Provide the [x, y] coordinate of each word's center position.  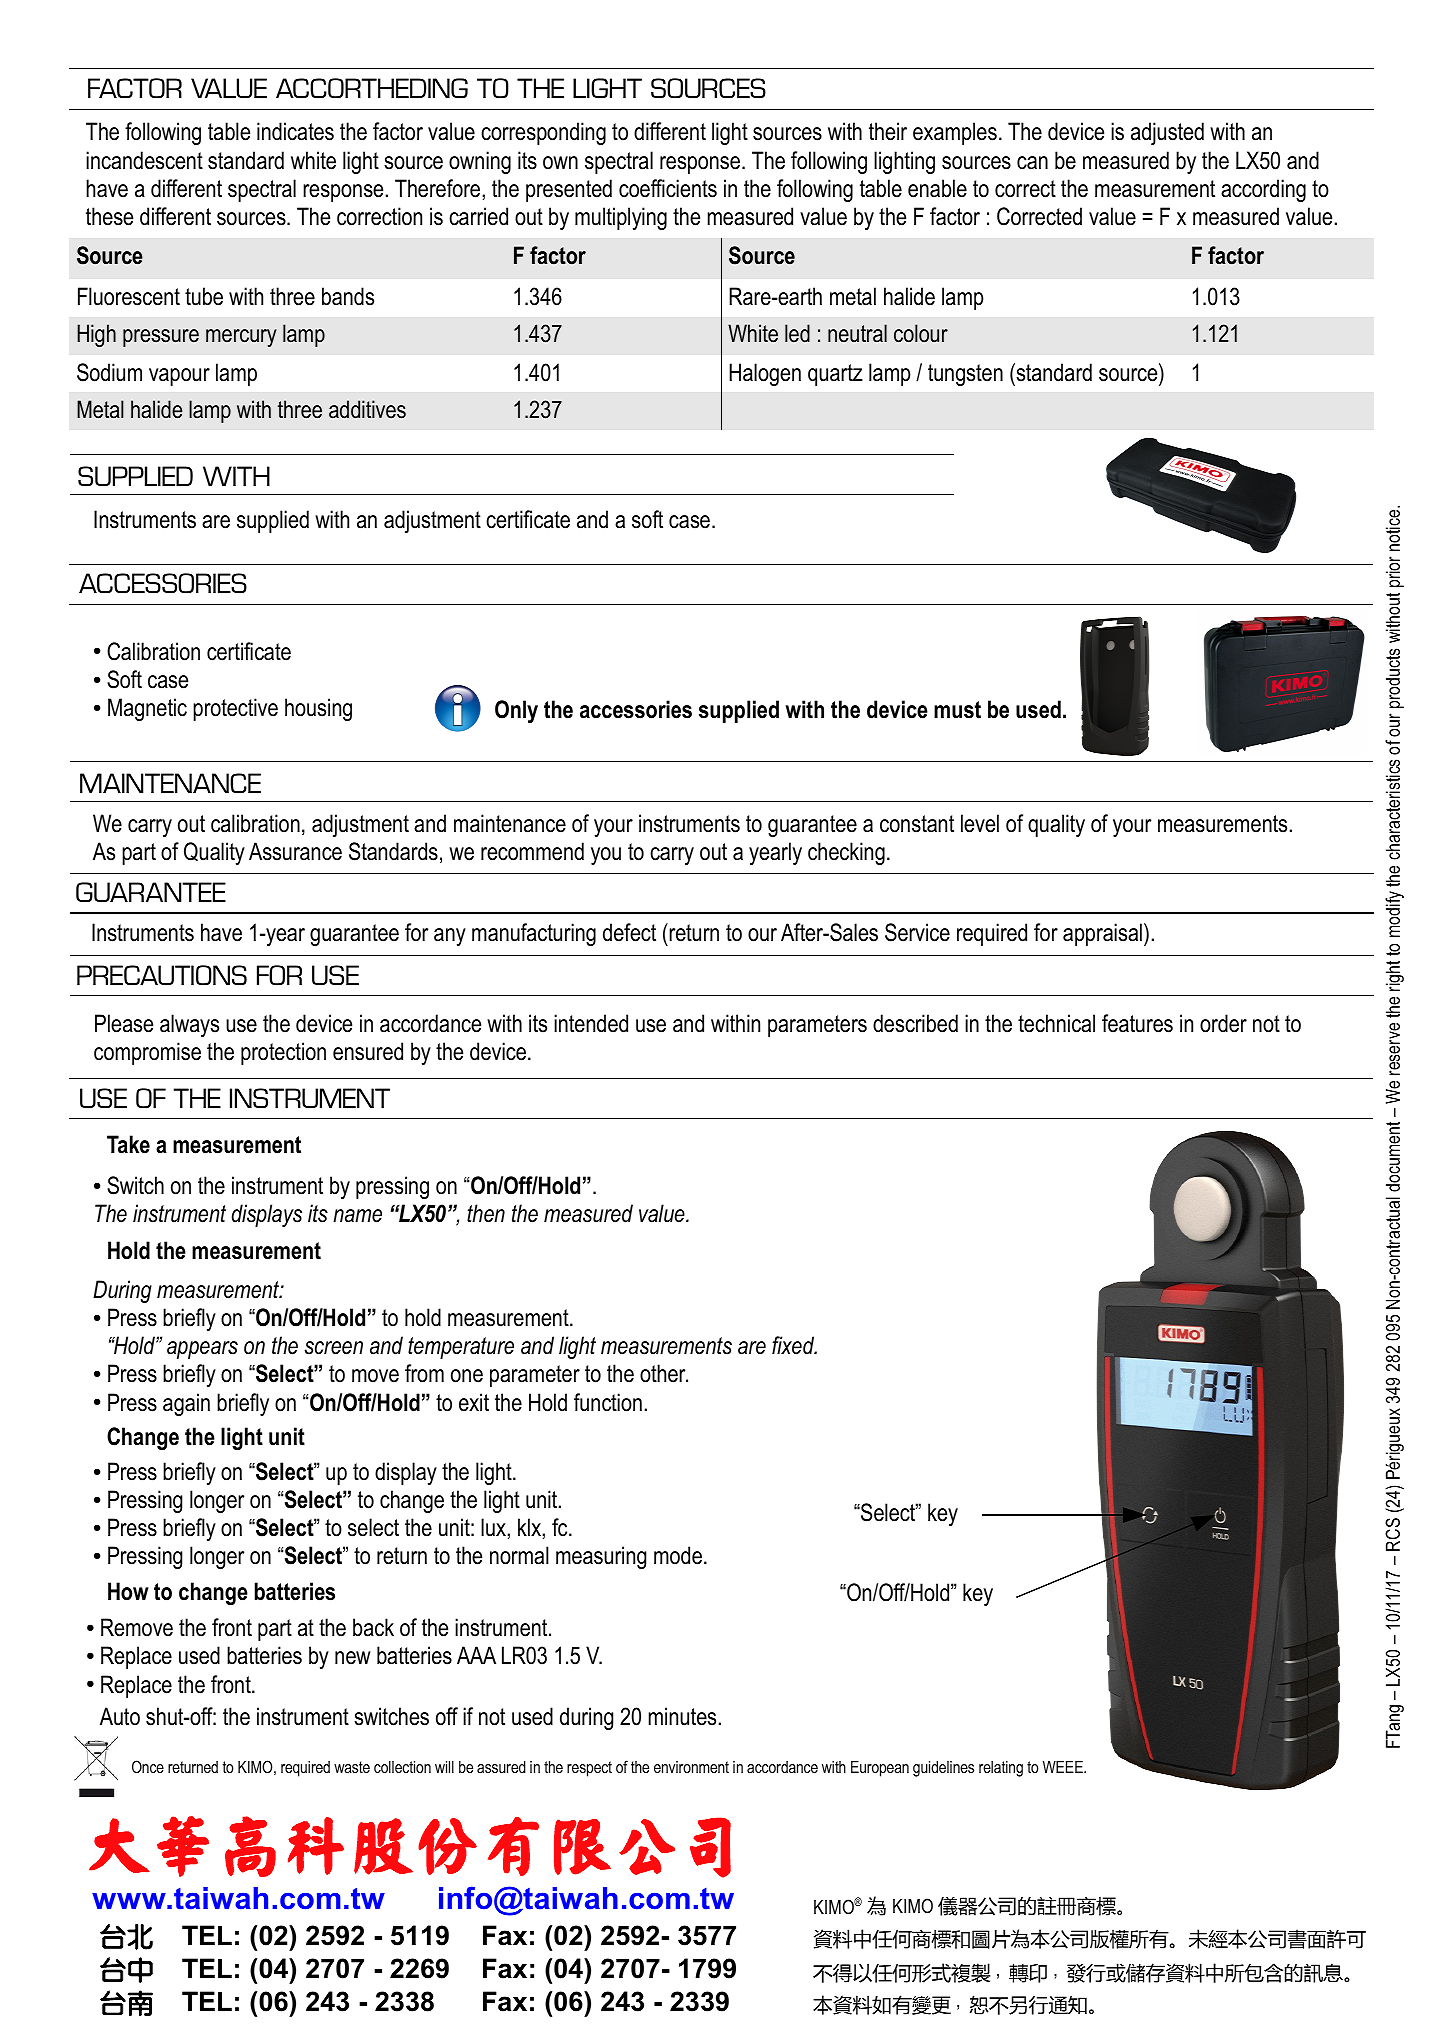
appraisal [1102, 934]
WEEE [1064, 1767]
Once [148, 1766]
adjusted [1167, 133]
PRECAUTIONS [162, 975]
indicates [295, 131]
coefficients [668, 188]
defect [629, 932]
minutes [682, 1716]
